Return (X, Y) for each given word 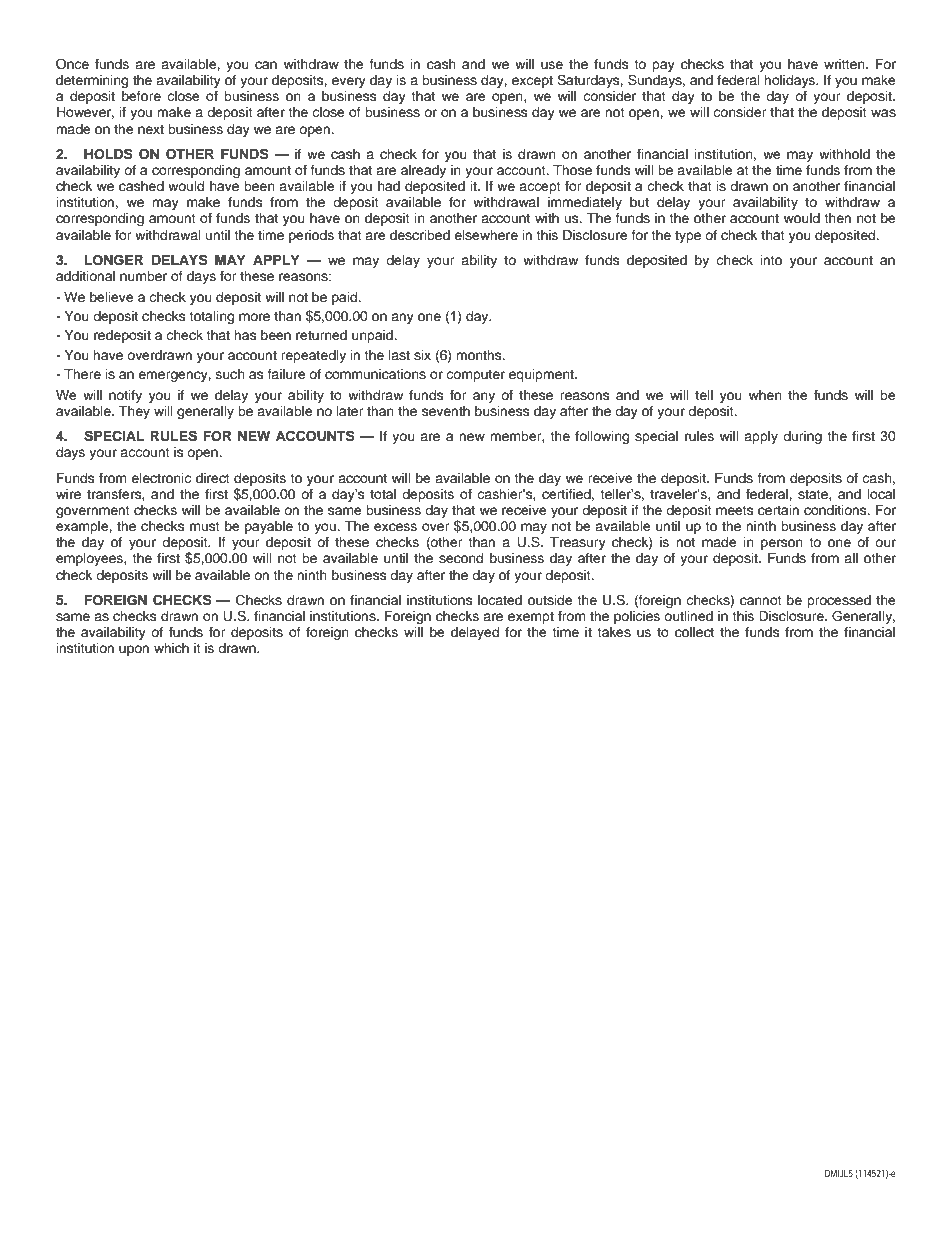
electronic (161, 478)
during (802, 437)
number (143, 276)
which (171, 648)
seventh (446, 411)
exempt (531, 618)
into (771, 260)
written (845, 64)
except (532, 82)
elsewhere (486, 235)
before (141, 96)
